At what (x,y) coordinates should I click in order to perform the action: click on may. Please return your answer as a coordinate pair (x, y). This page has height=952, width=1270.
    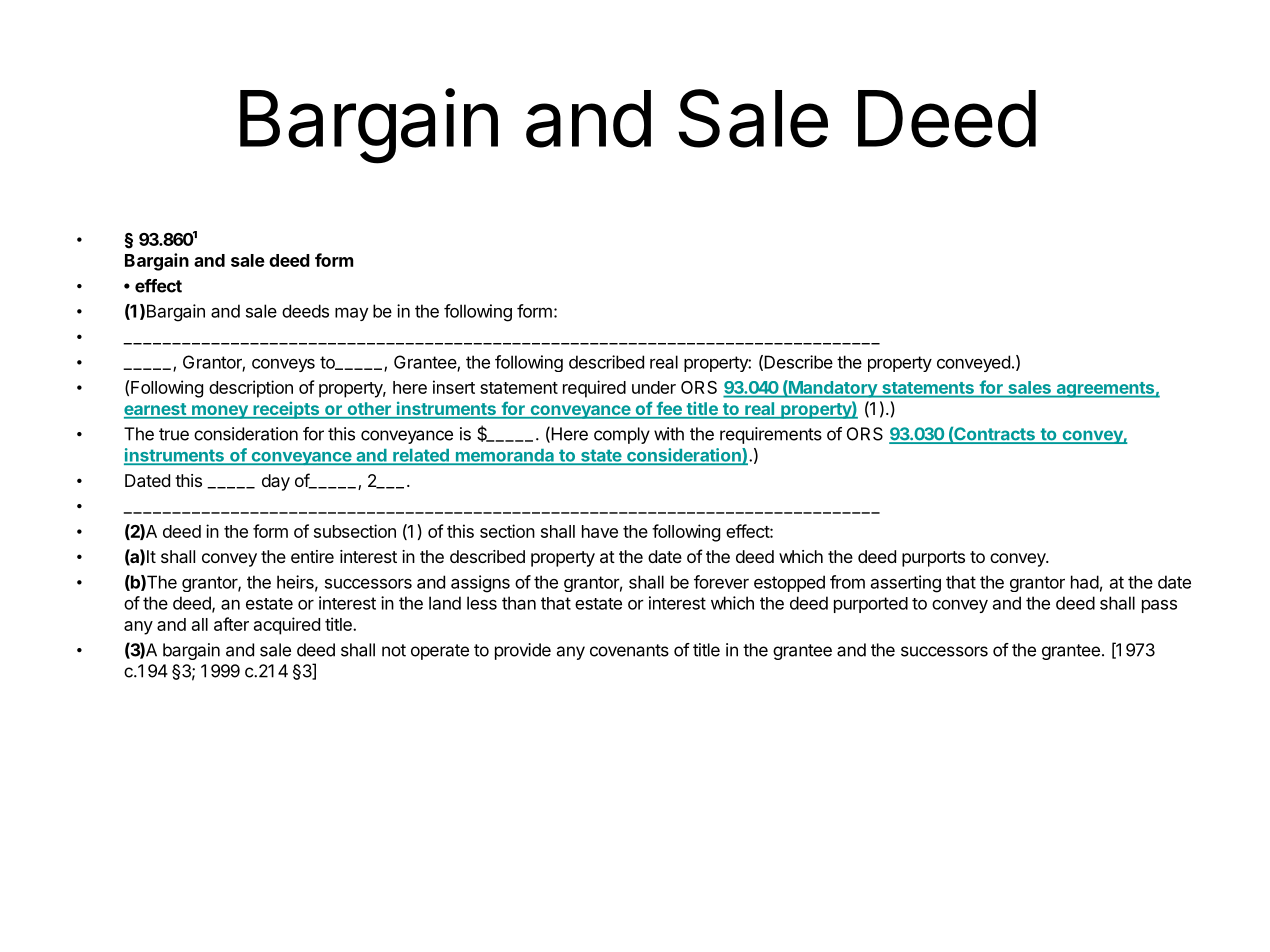
    Looking at the image, I should click on (351, 314).
